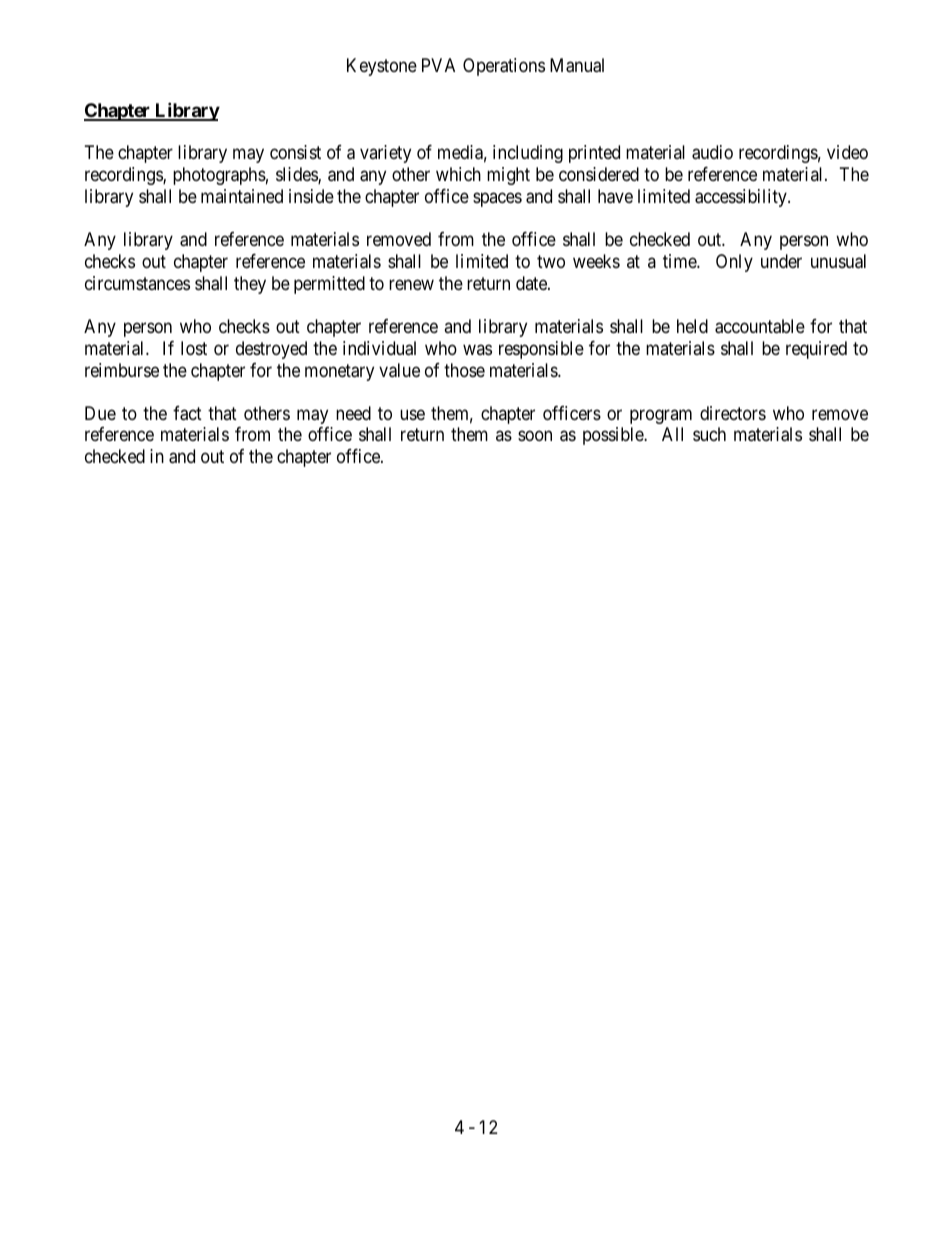 The width and height of the page is (952, 1233). What do you see at coordinates (760, 326) in the page?
I see `accountable` at bounding box center [760, 326].
